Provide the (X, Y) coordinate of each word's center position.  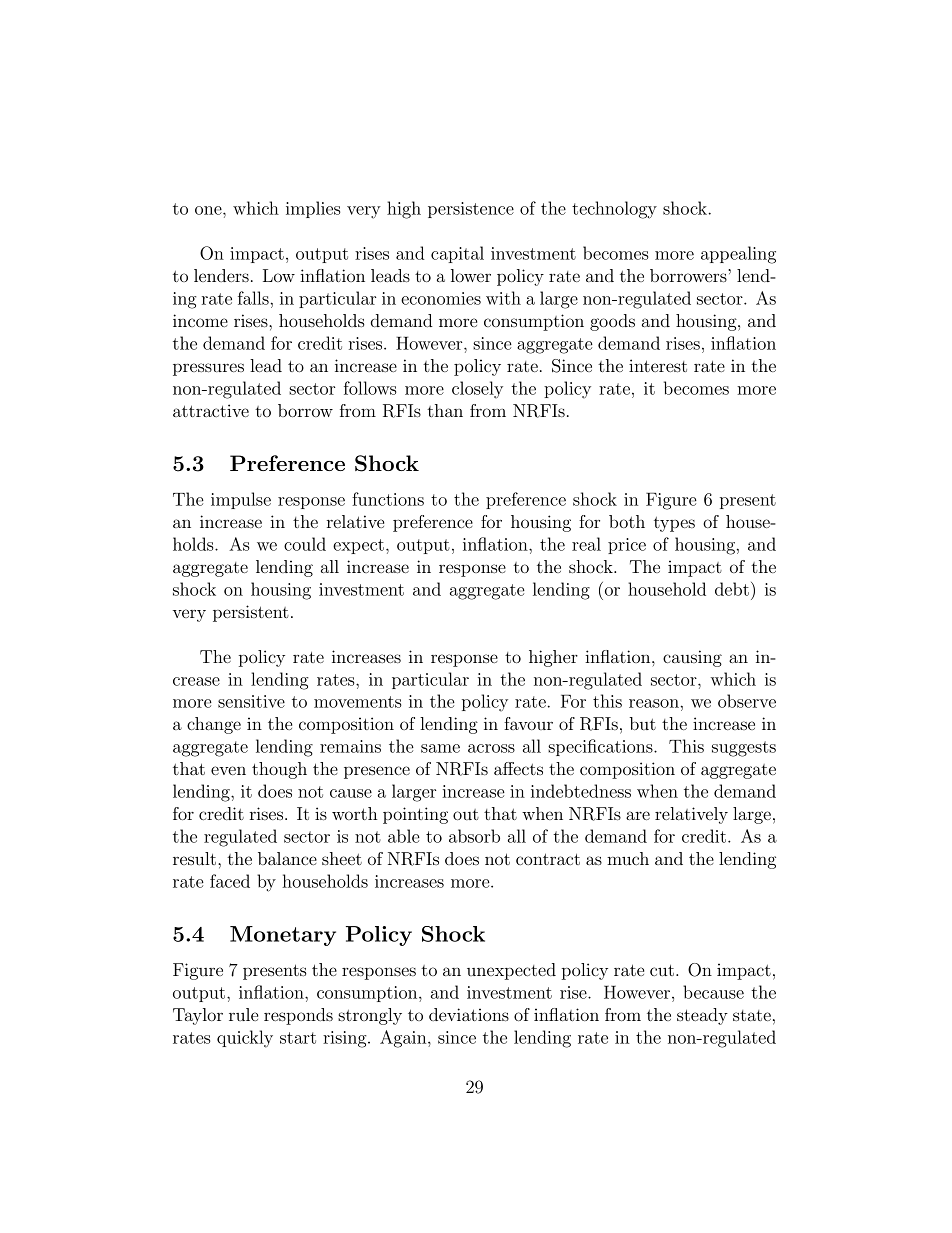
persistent (251, 613)
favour (528, 723)
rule (243, 1014)
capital (457, 254)
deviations (469, 1014)
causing (692, 658)
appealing (738, 255)
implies (313, 209)
